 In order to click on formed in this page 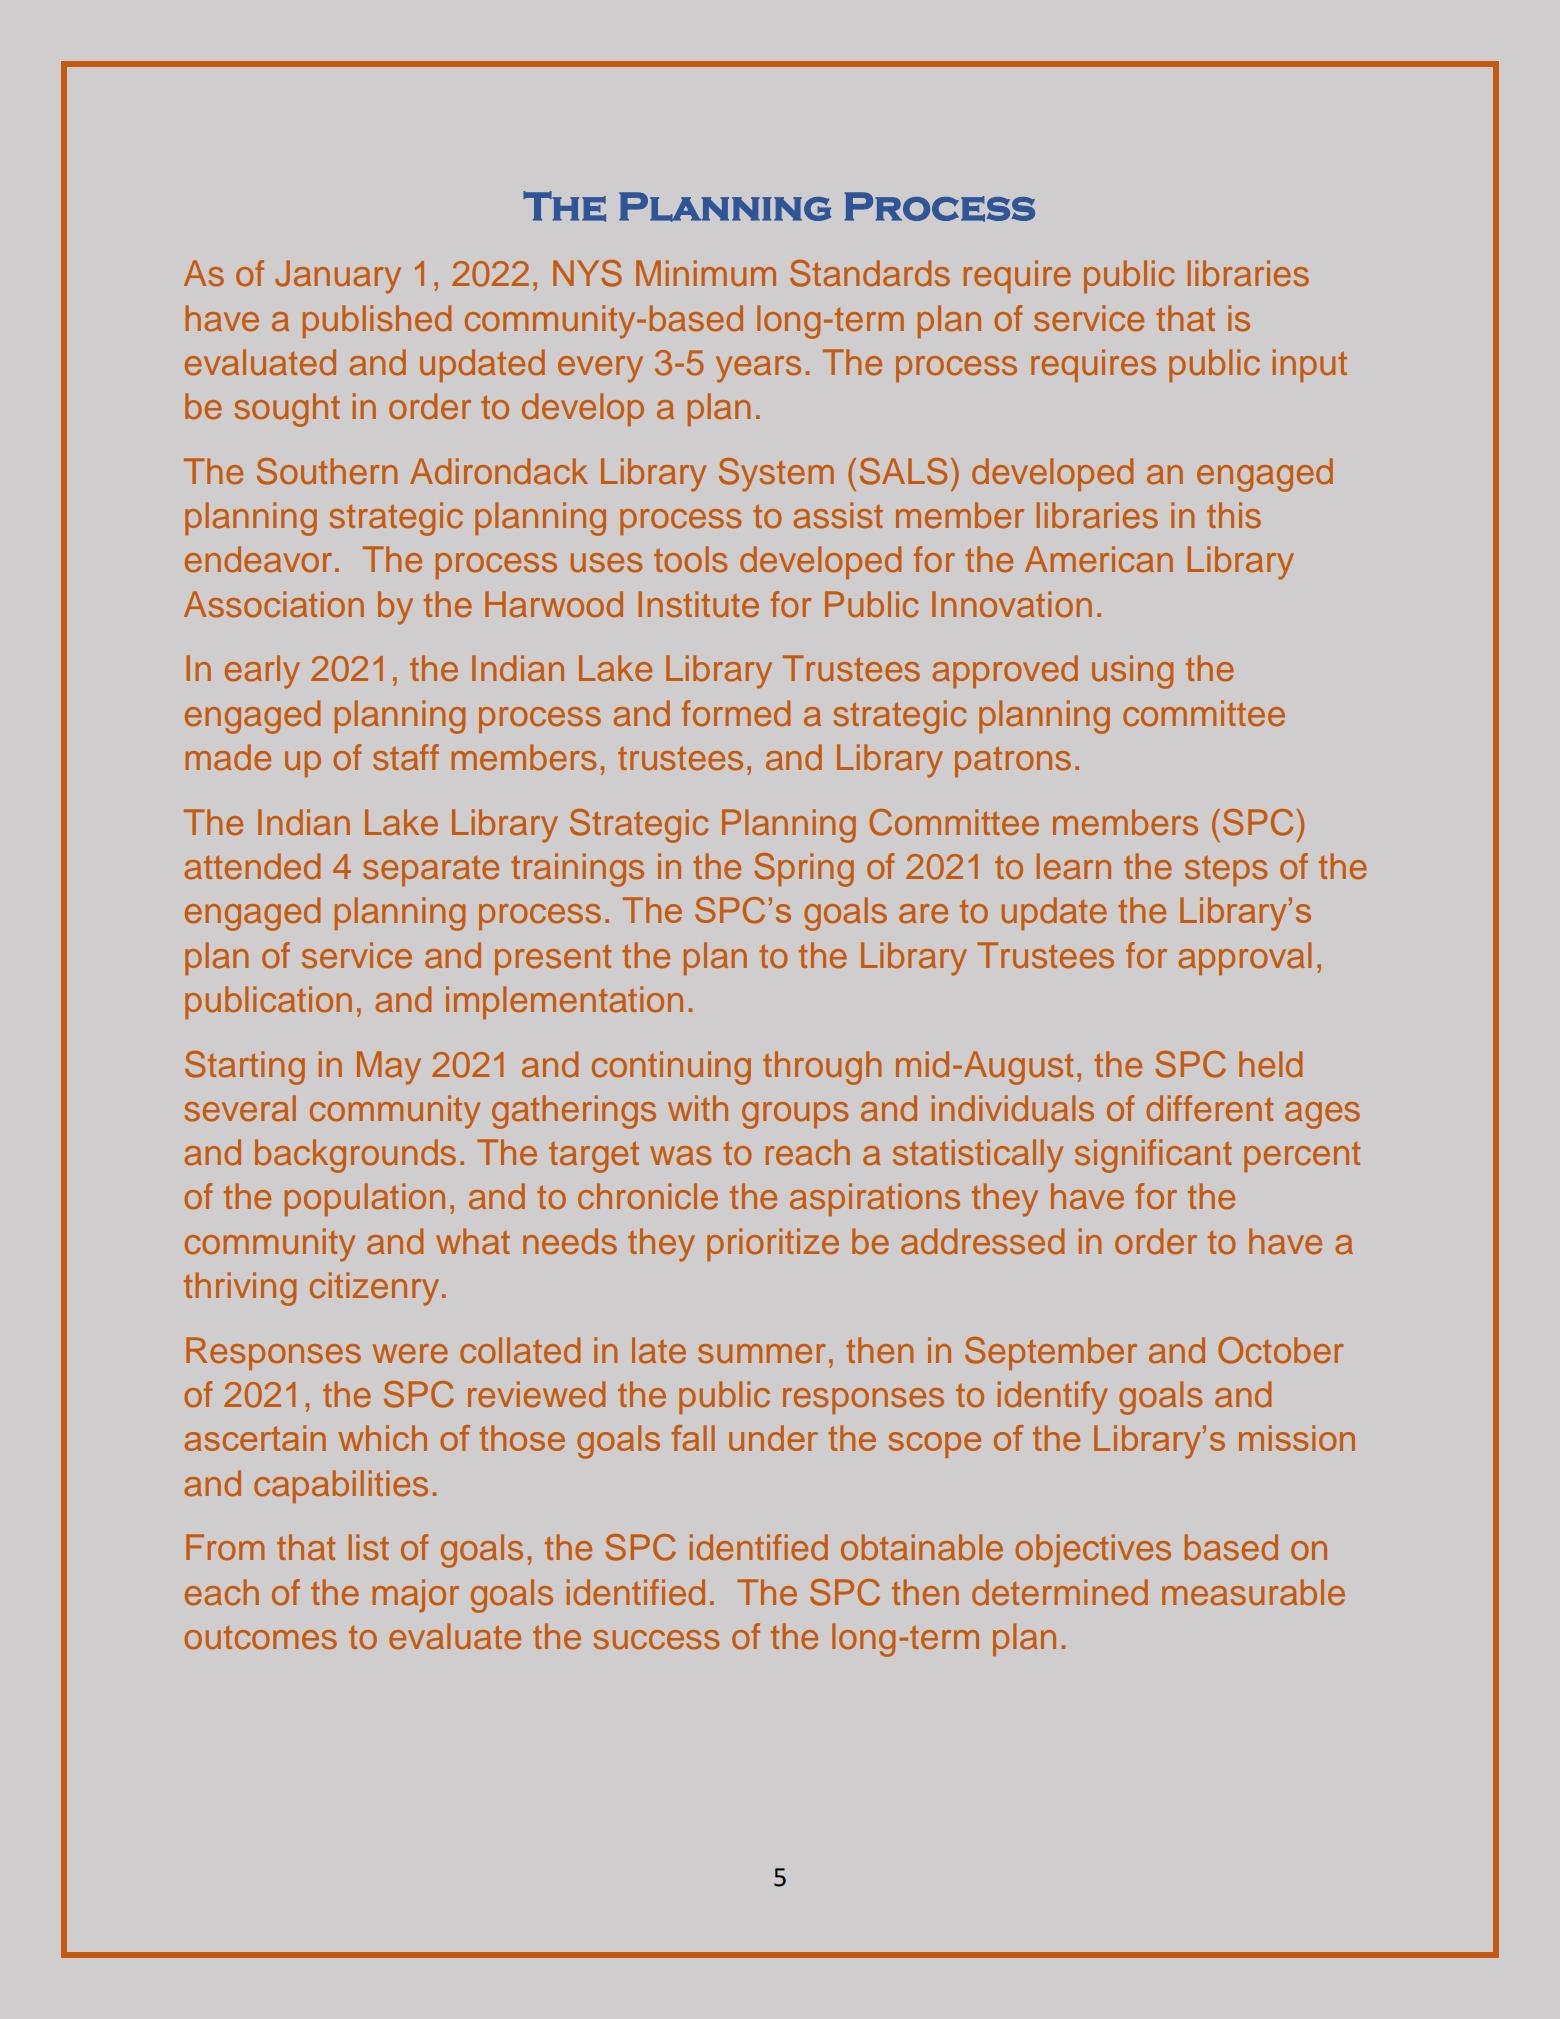, I will do `click(736, 713)`.
